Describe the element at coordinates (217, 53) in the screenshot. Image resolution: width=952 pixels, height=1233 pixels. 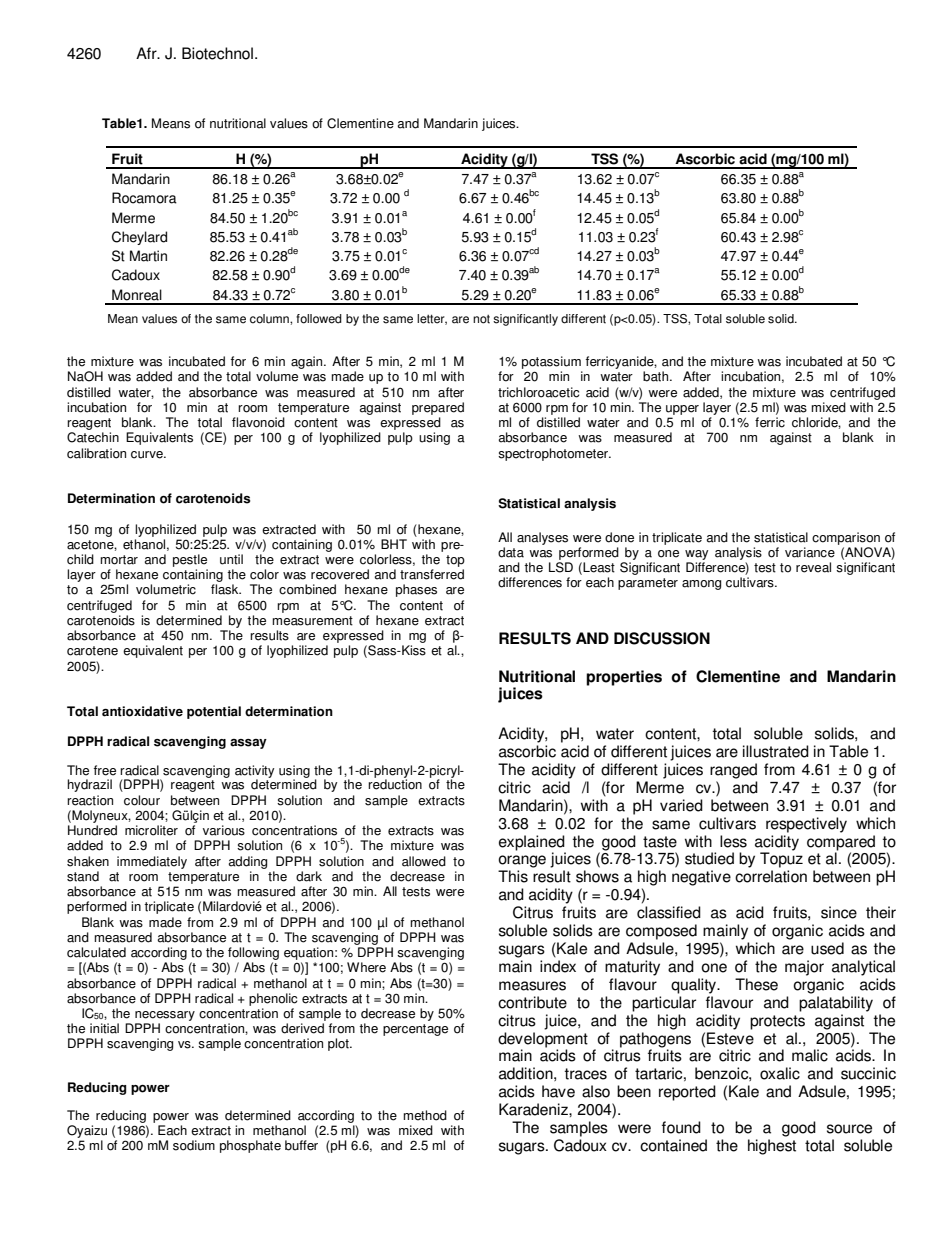
I see `Biotechnol` at that location.
